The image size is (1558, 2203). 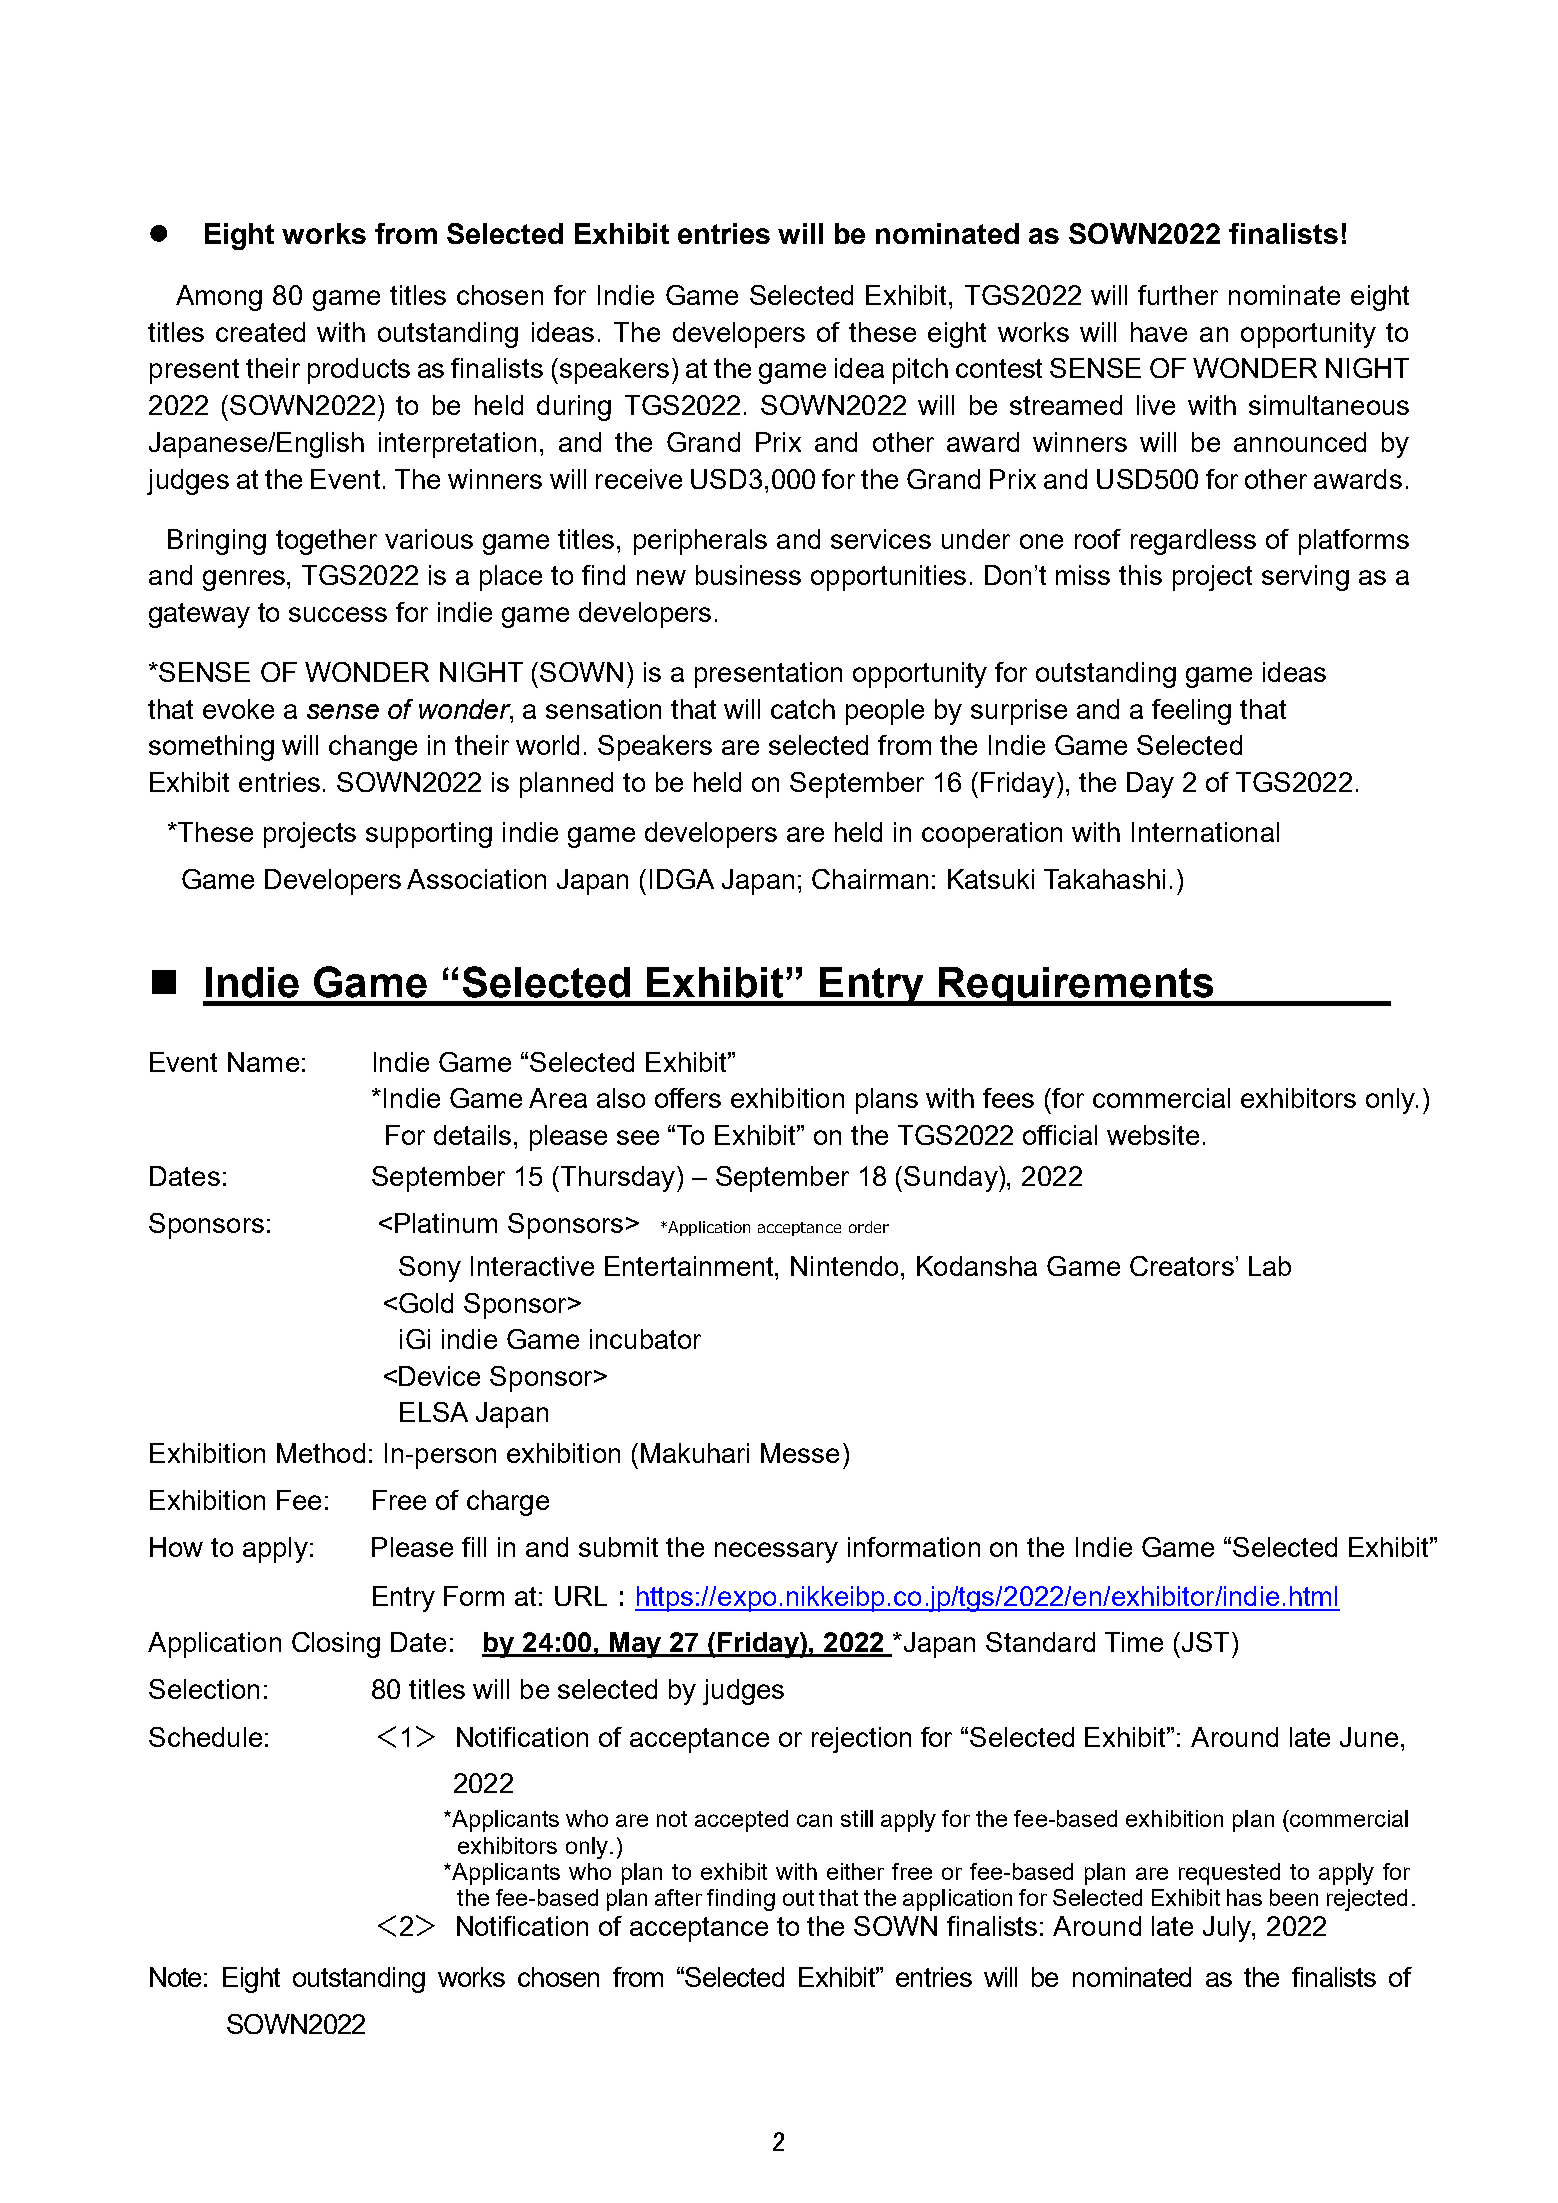 What do you see at coordinates (1159, 332) in the page?
I see `have` at bounding box center [1159, 332].
